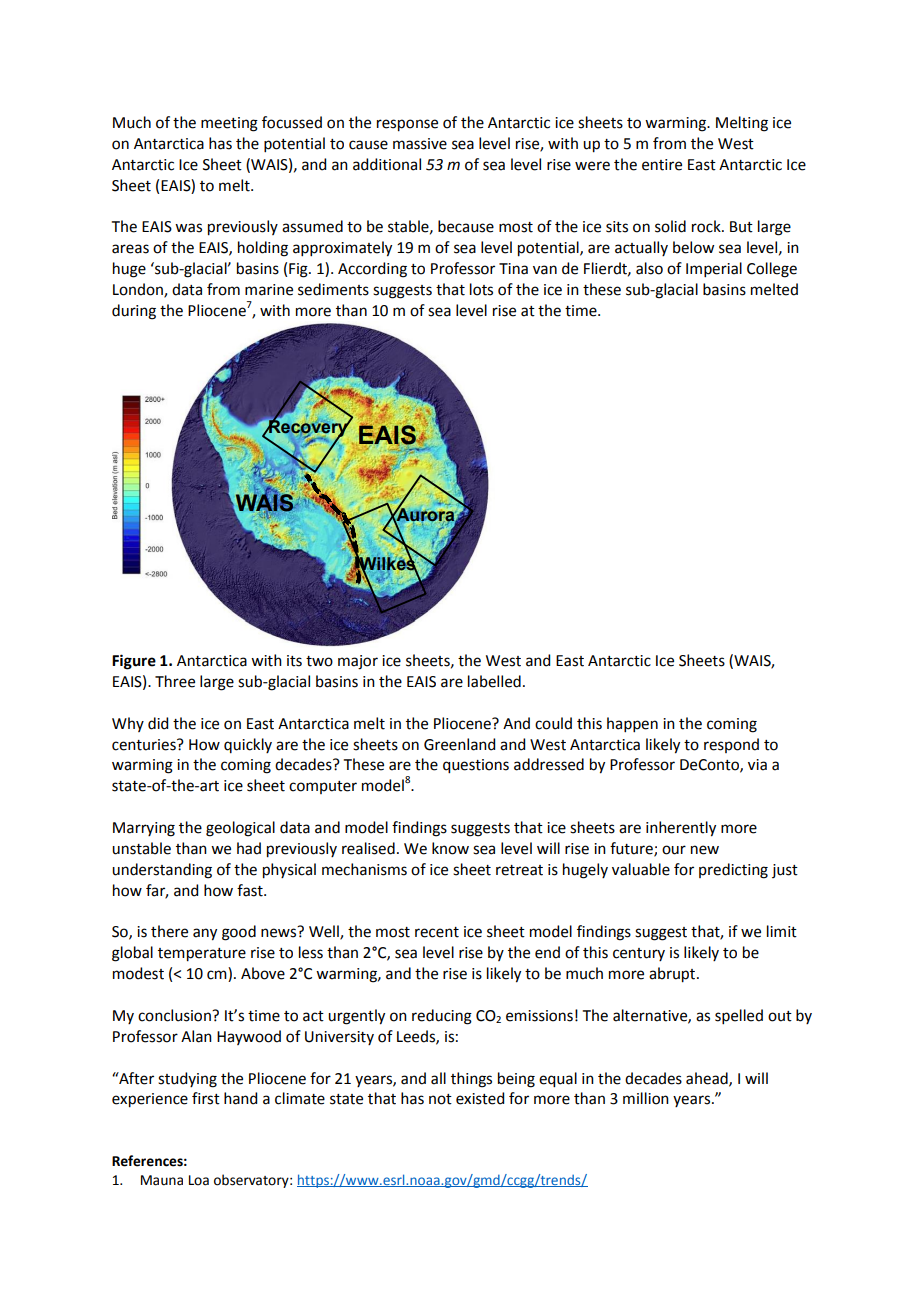 Image resolution: width=924 pixels, height=1308 pixels. Describe the element at coordinates (440, 1099) in the document. I see `not` at that location.
